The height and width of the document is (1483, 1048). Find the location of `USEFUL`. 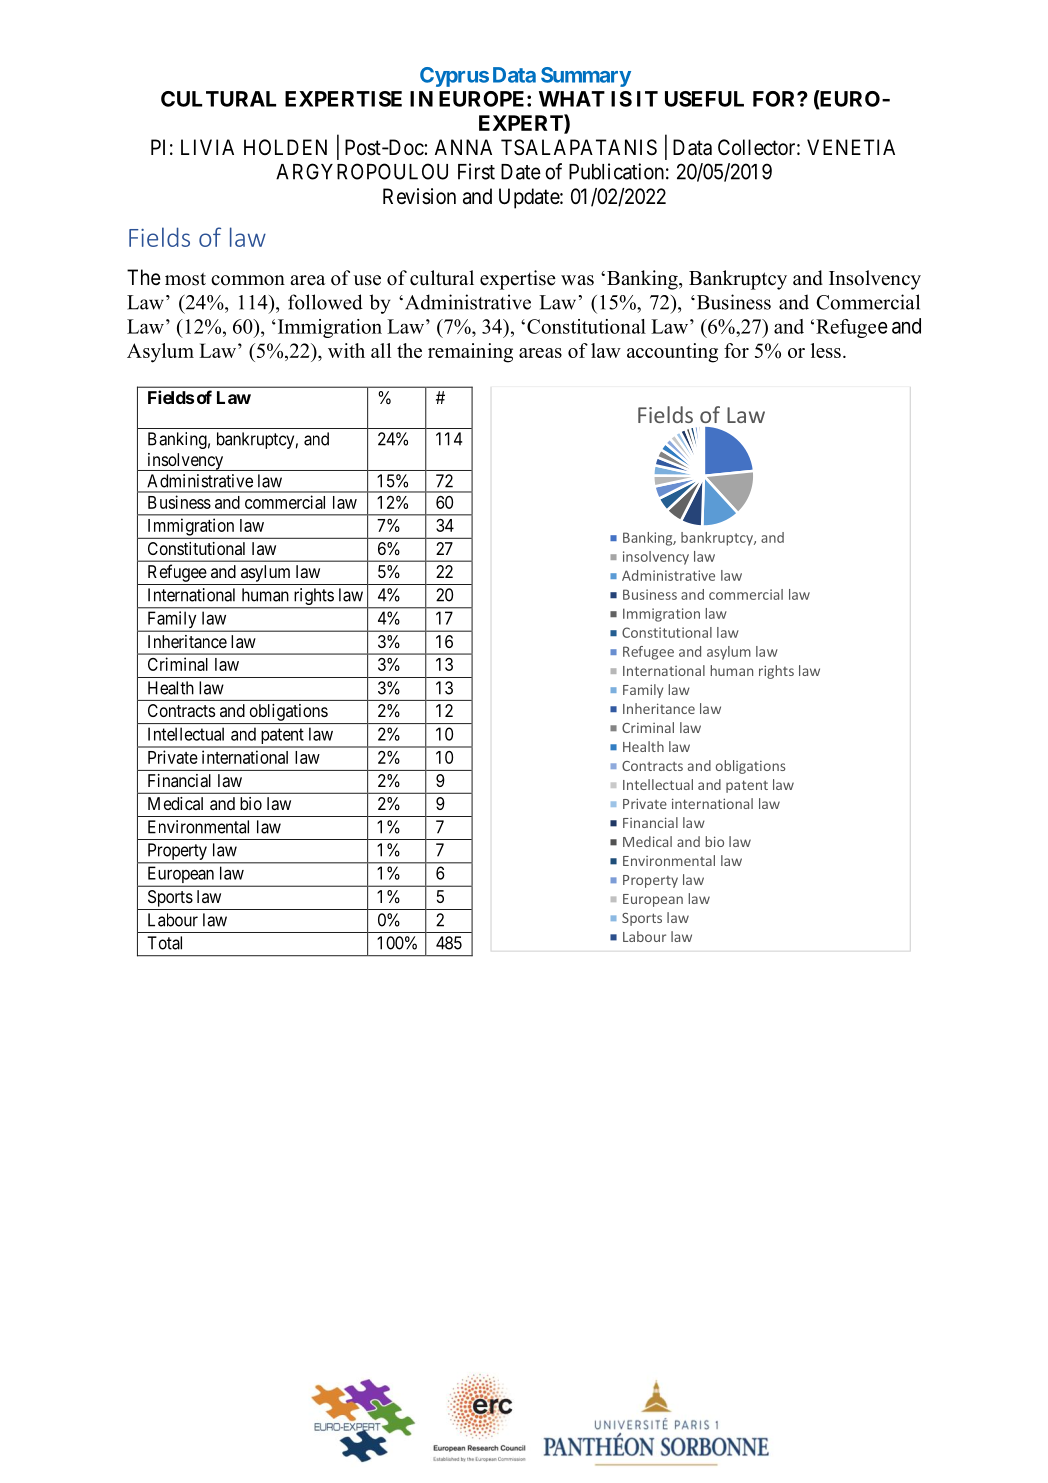

USEFUL is located at coordinates (704, 99).
